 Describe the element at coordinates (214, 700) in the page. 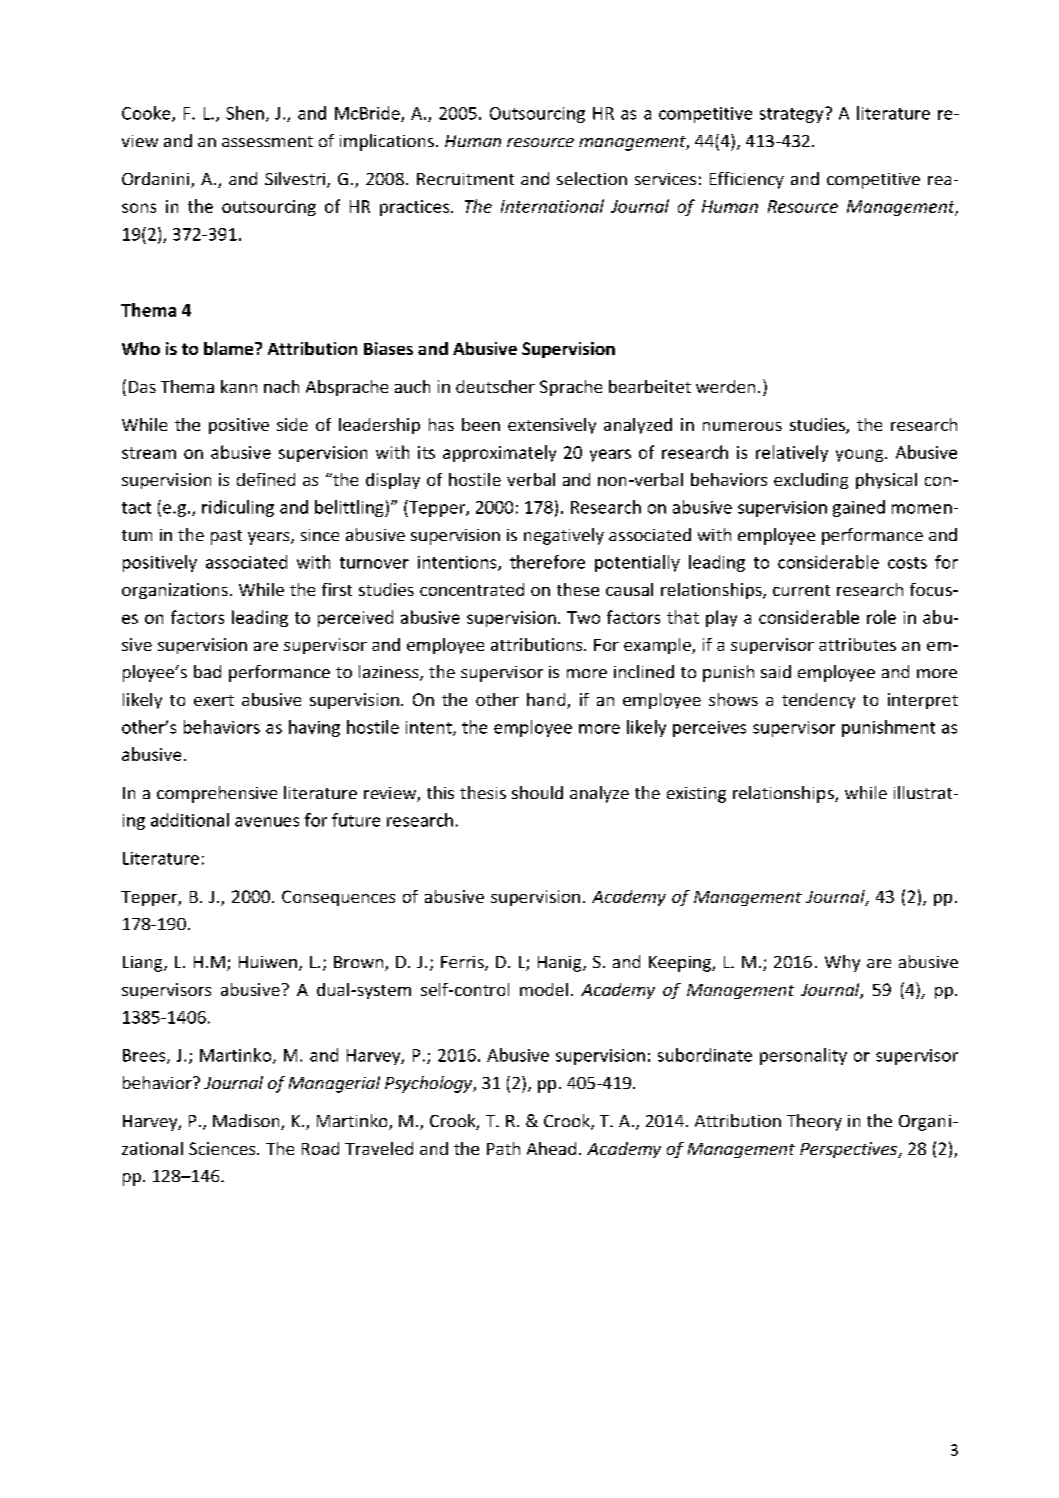

I see `exert` at that location.
